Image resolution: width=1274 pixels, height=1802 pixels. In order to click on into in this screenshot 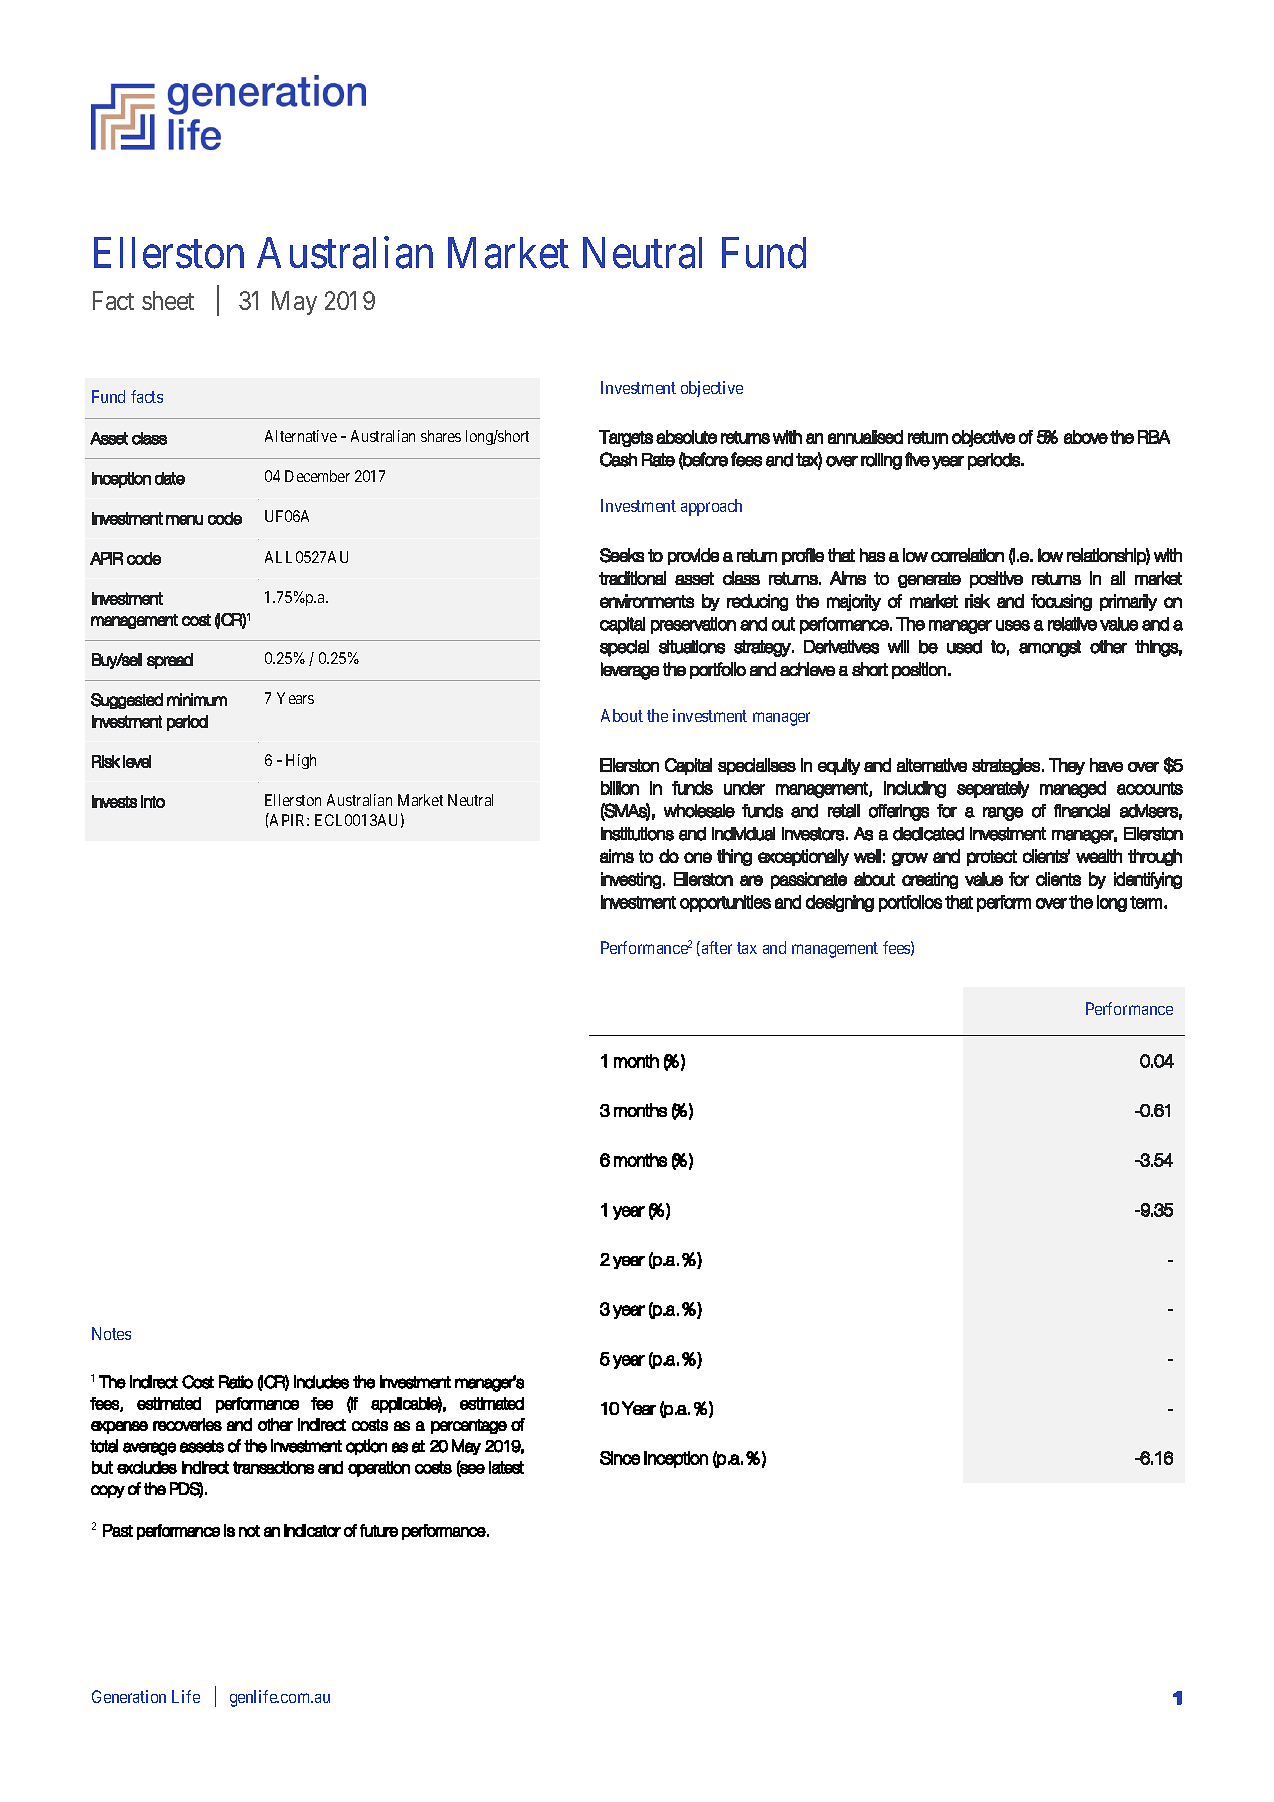, I will do `click(153, 801)`.
